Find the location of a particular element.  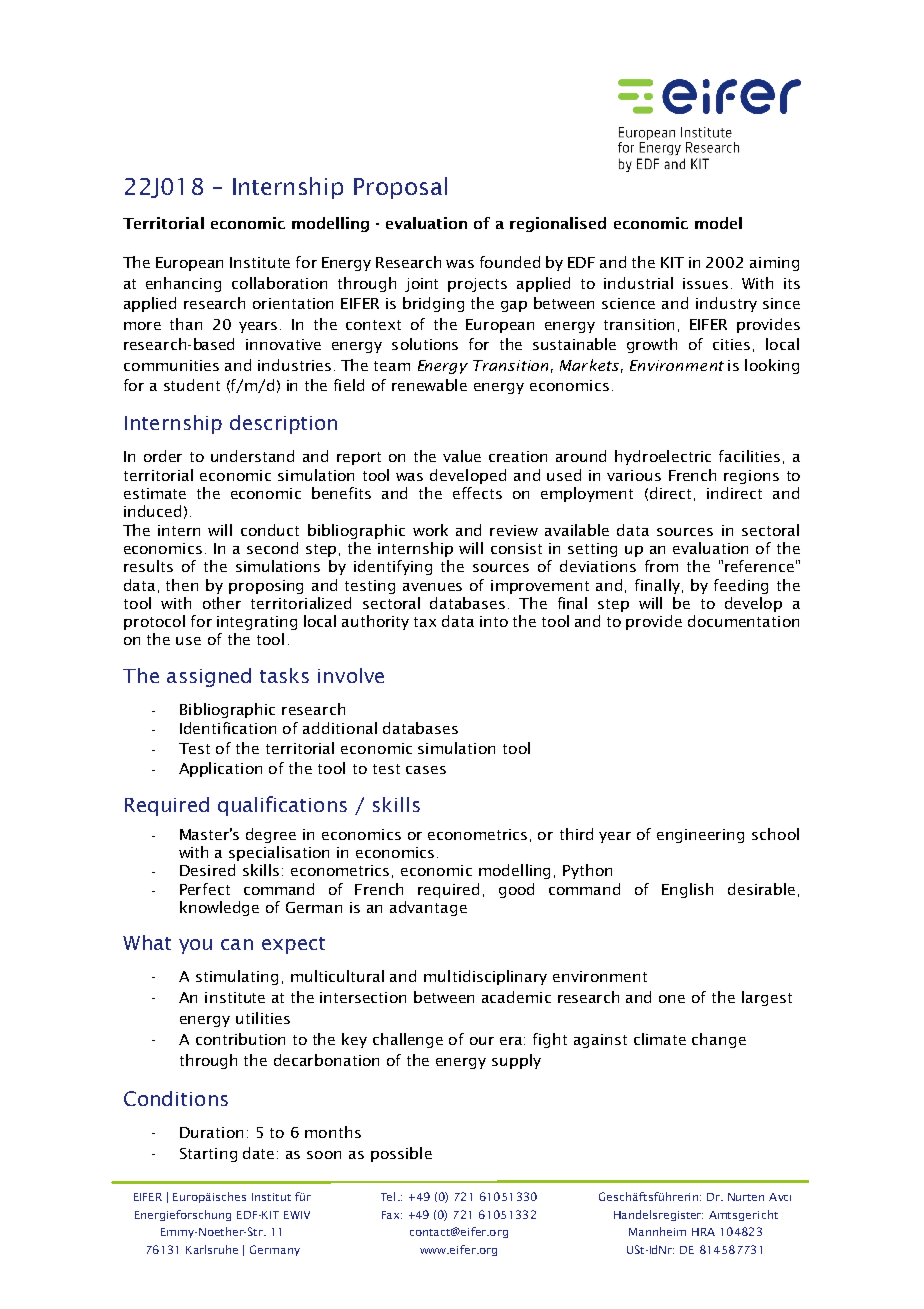

documentation is located at coordinates (743, 621).
